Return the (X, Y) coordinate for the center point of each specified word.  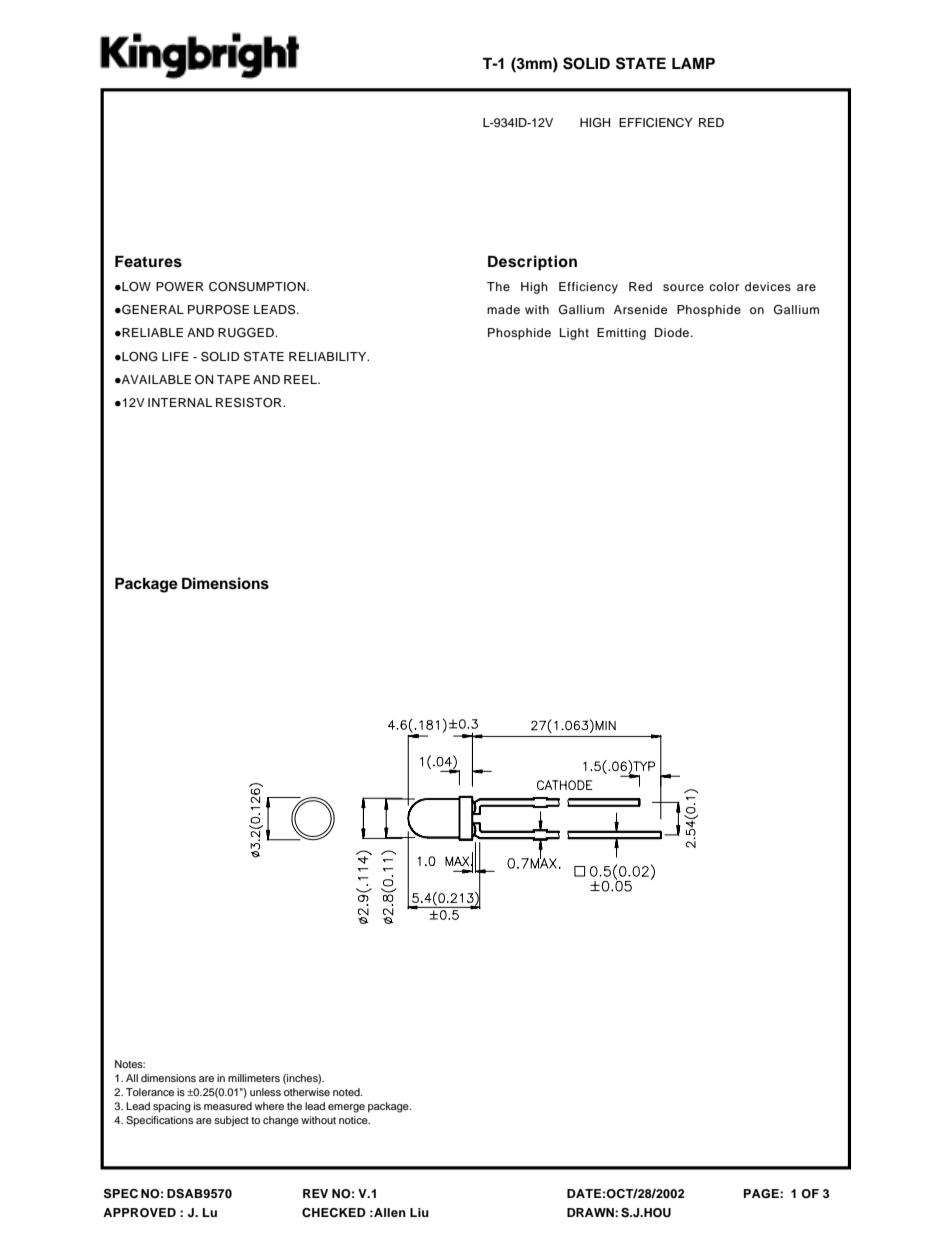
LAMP (693, 63)
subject (231, 1121)
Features (148, 261)
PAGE (762, 1194)
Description (532, 263)
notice (354, 1120)
